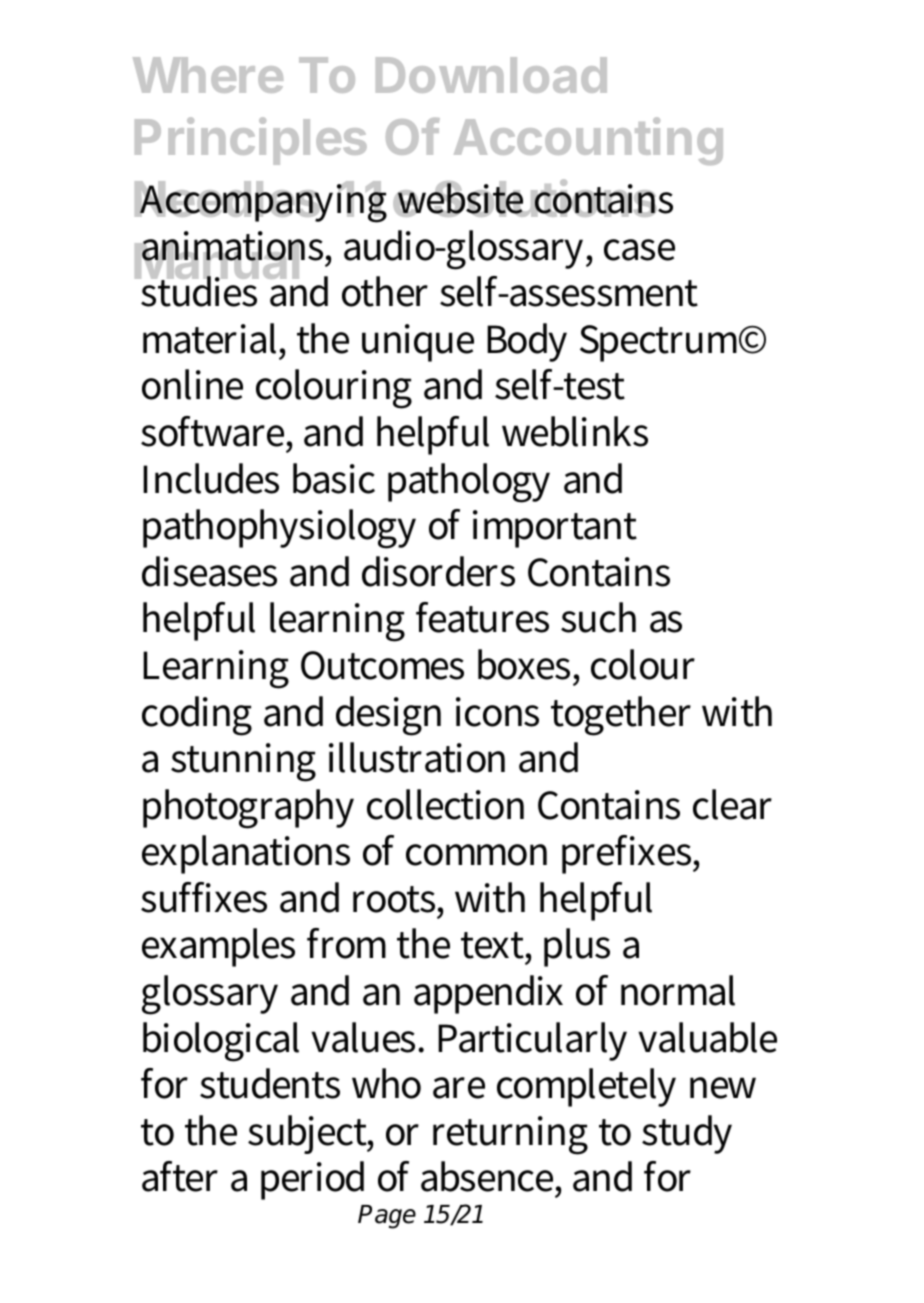 Image resolution: width=924 pixels, height=1303 pixels. Describe the element at coordinates (482, 617) in the screenshot. I see `features` at that location.
